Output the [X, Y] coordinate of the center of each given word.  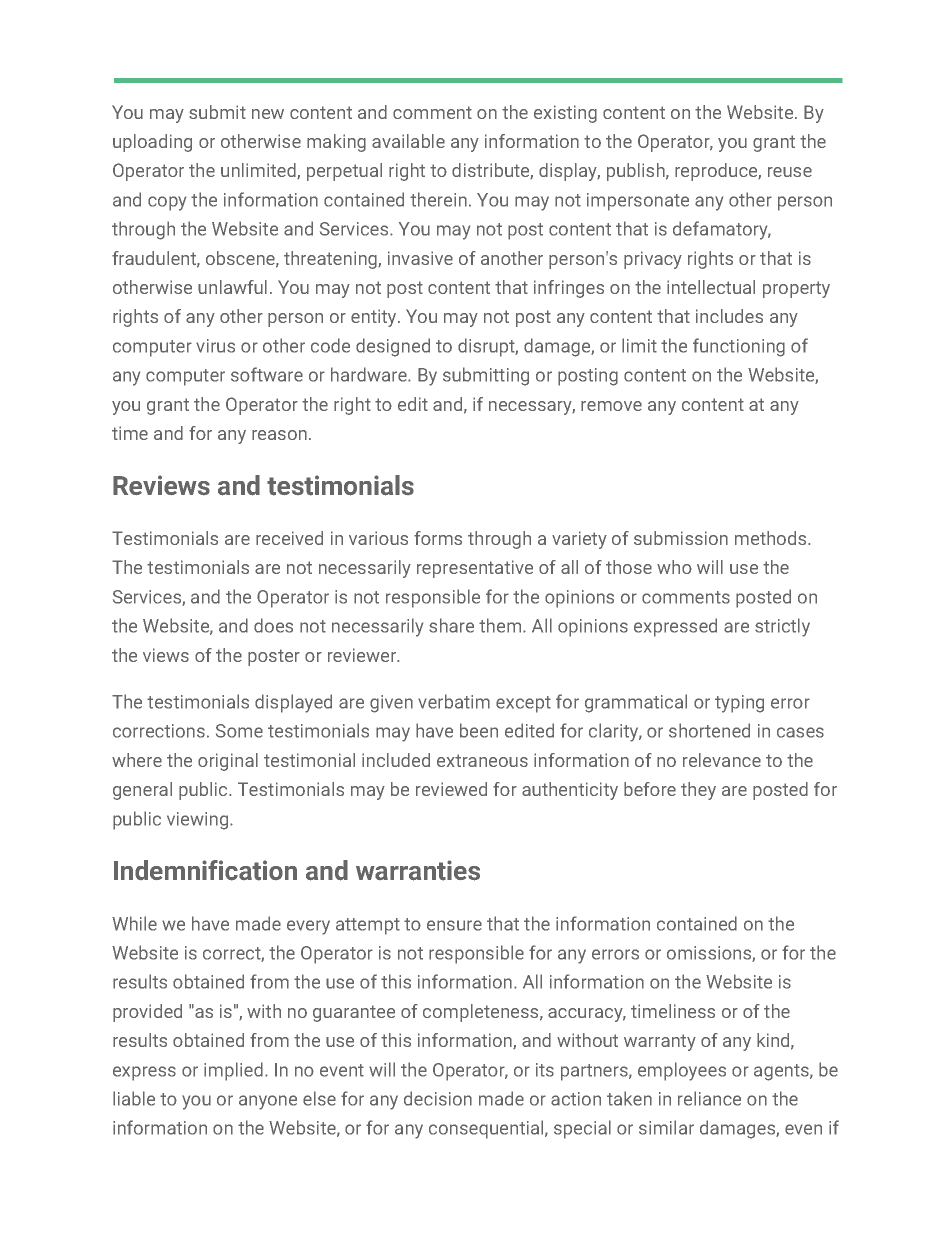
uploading [152, 143]
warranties [418, 870]
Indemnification [205, 870]
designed [393, 347]
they [698, 791]
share [451, 625]
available [408, 141]
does [273, 625]
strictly [782, 627]
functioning [739, 347]
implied [233, 1071]
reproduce [717, 172]
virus [215, 346]
